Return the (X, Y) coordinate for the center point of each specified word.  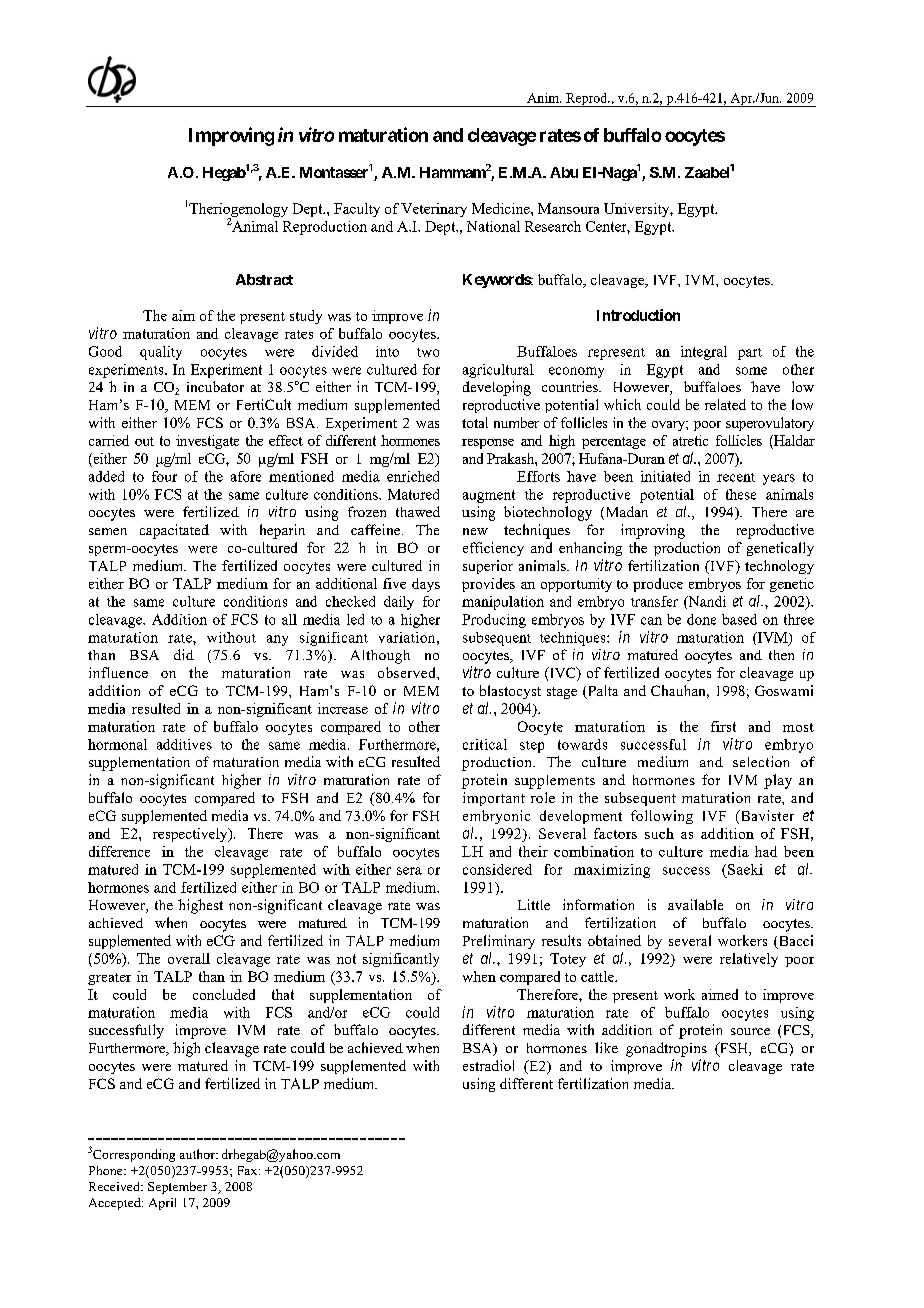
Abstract (264, 279)
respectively (191, 835)
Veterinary (434, 210)
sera (409, 871)
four (164, 476)
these (741, 494)
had (766, 851)
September (177, 1188)
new (475, 531)
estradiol (488, 1065)
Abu (564, 172)
